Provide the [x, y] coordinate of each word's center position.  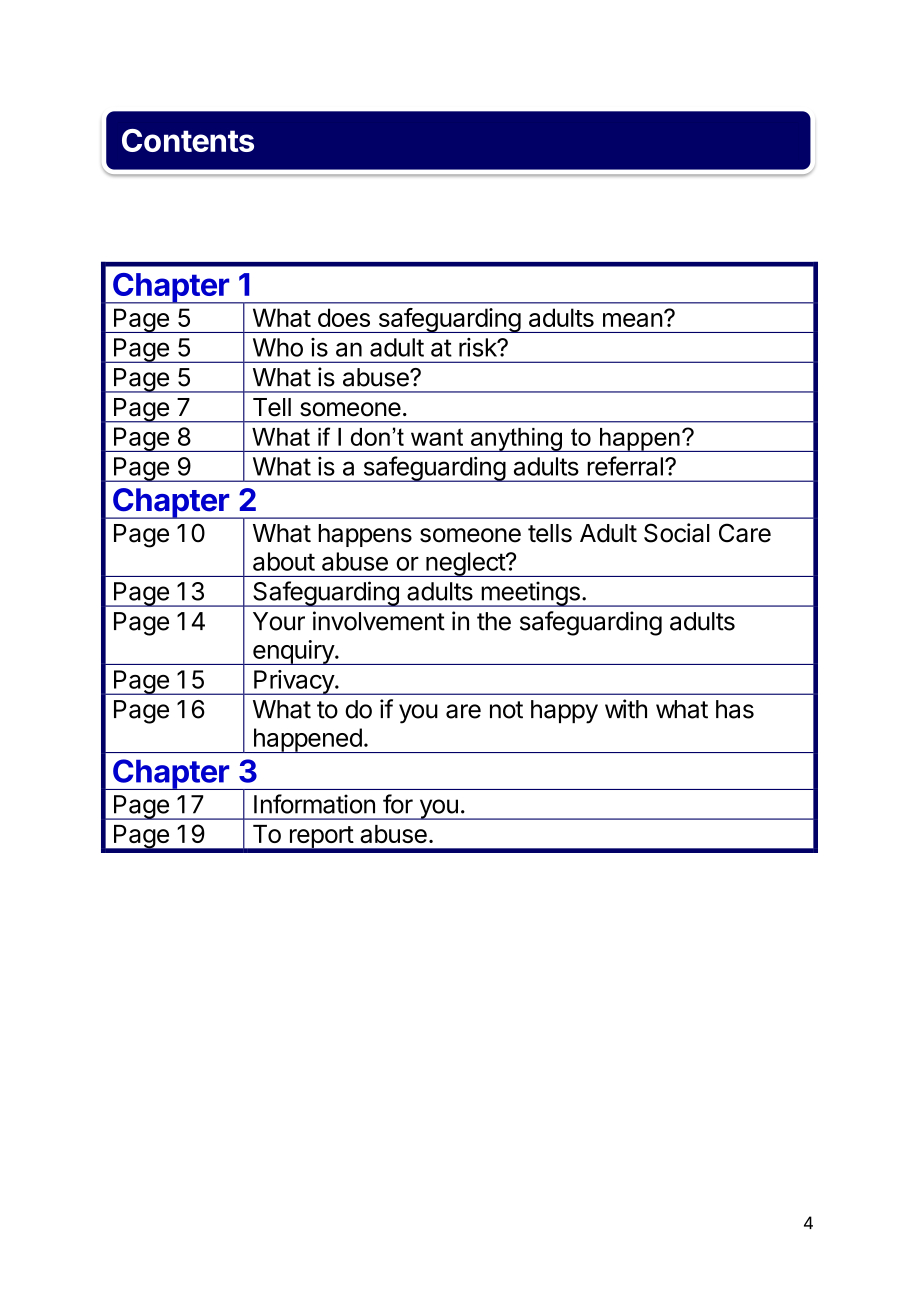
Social [677, 533]
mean [633, 320]
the [494, 621]
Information [314, 804]
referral [625, 466]
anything [517, 440]
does [344, 317]
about [284, 561]
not [506, 710]
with [626, 709]
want [437, 437]
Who [278, 347]
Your [279, 621]
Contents [188, 140]
